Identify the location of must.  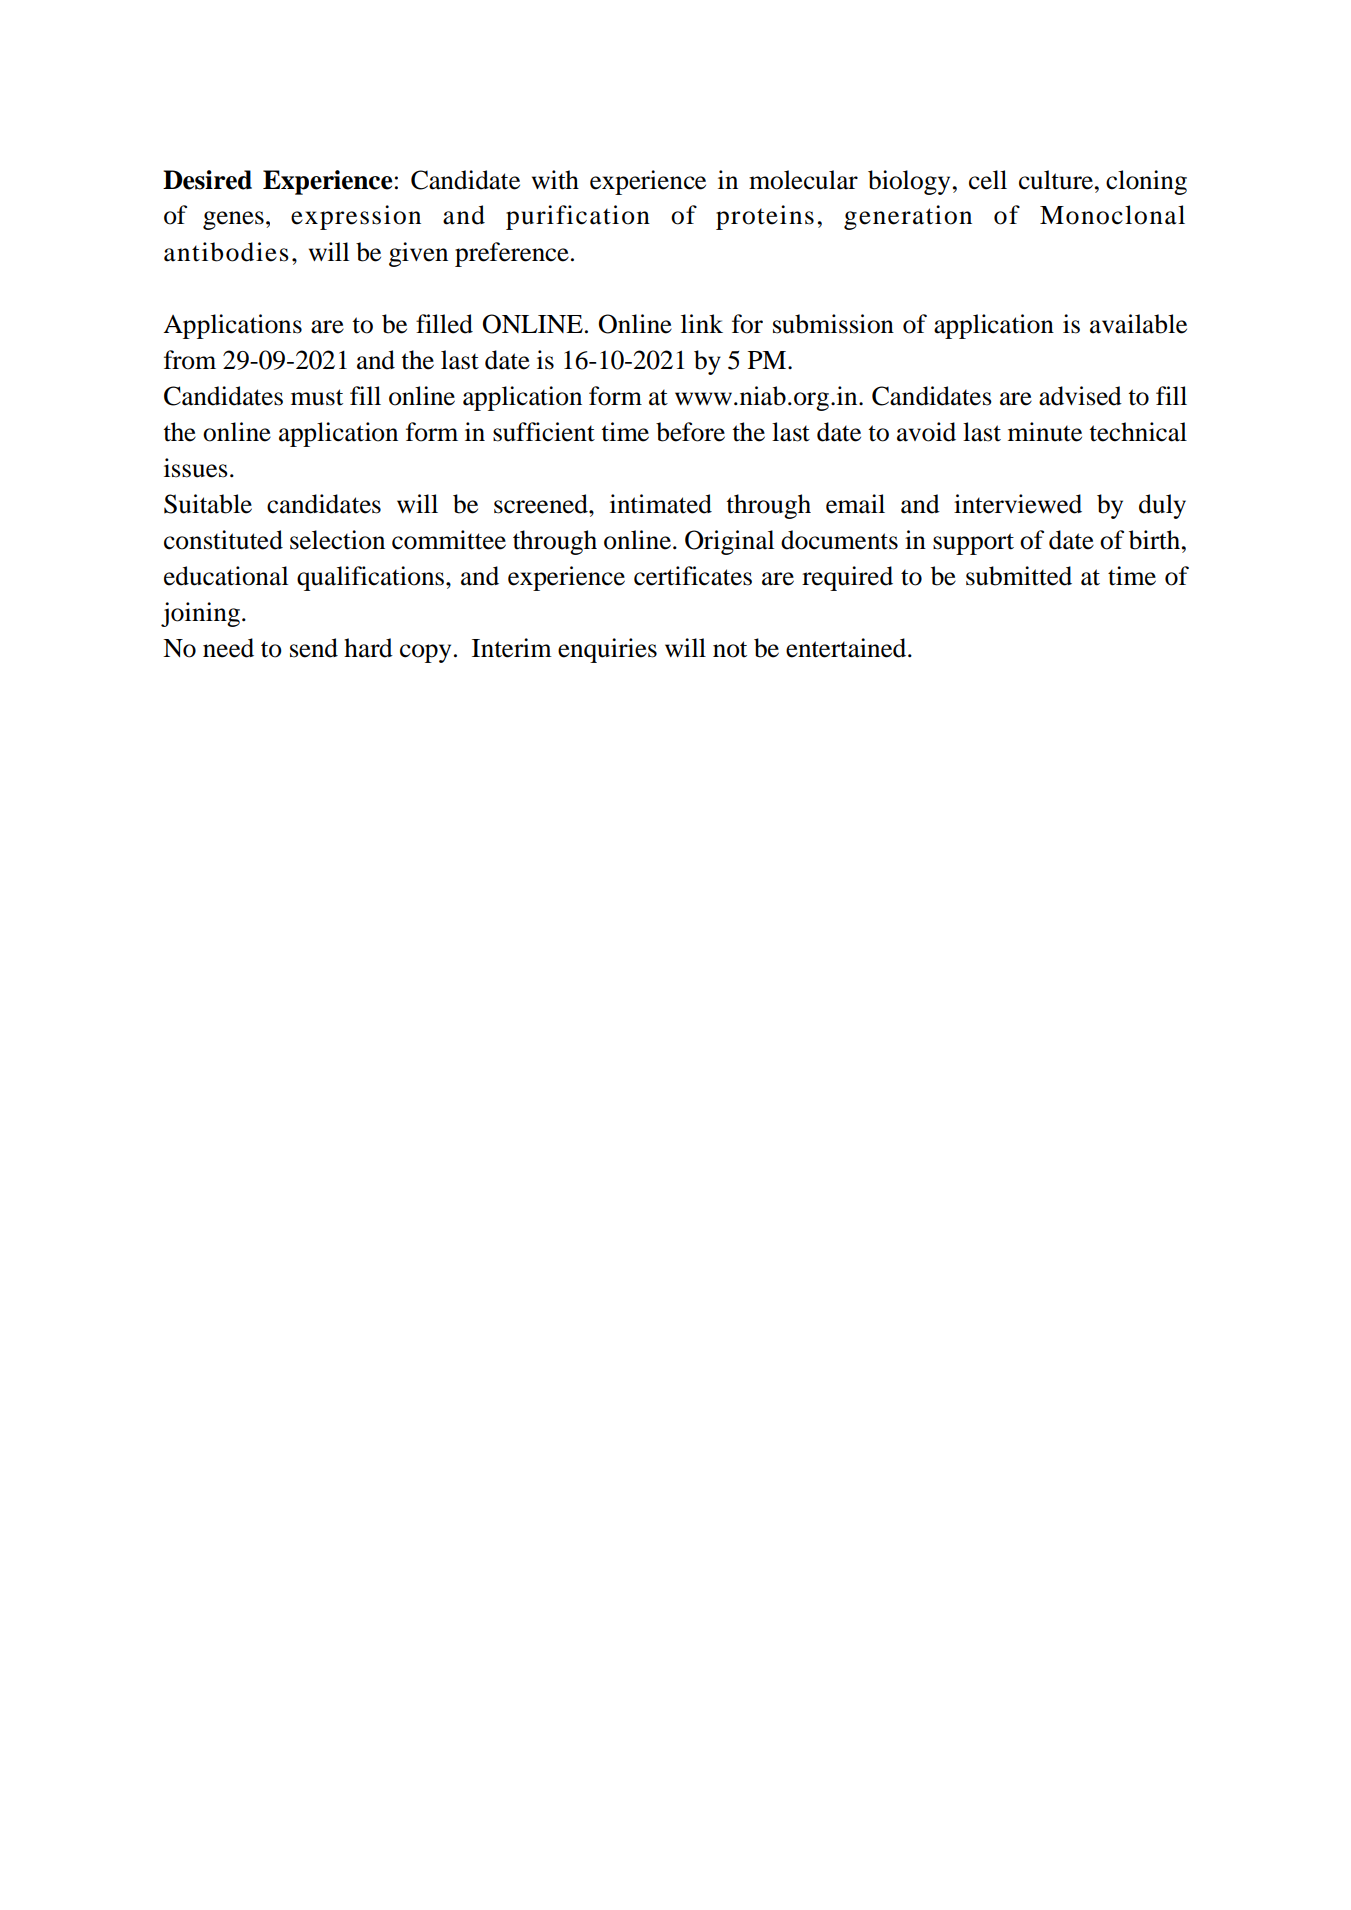
(317, 397).
